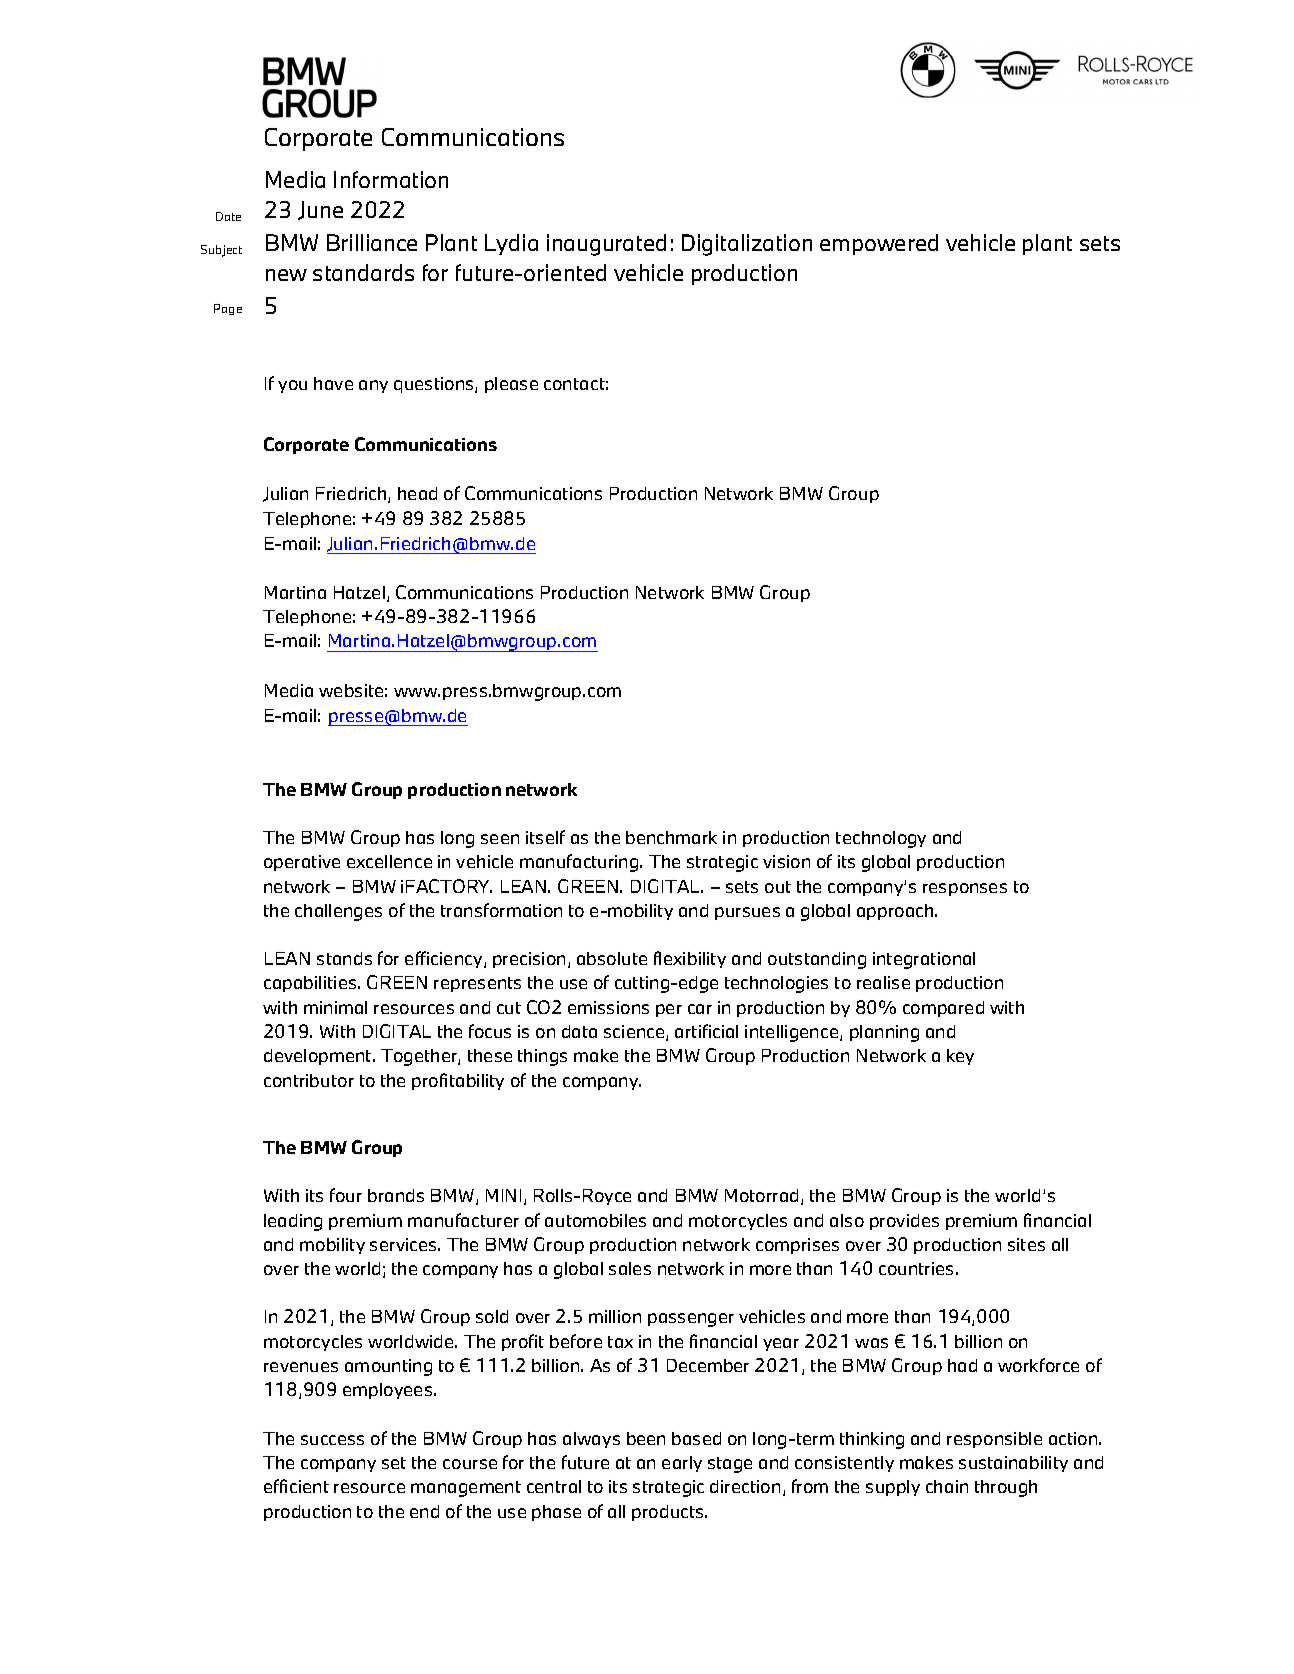 This screenshot has height=1674, width=1294. Describe the element at coordinates (881, 839) in the screenshot. I see `technology` at that location.
